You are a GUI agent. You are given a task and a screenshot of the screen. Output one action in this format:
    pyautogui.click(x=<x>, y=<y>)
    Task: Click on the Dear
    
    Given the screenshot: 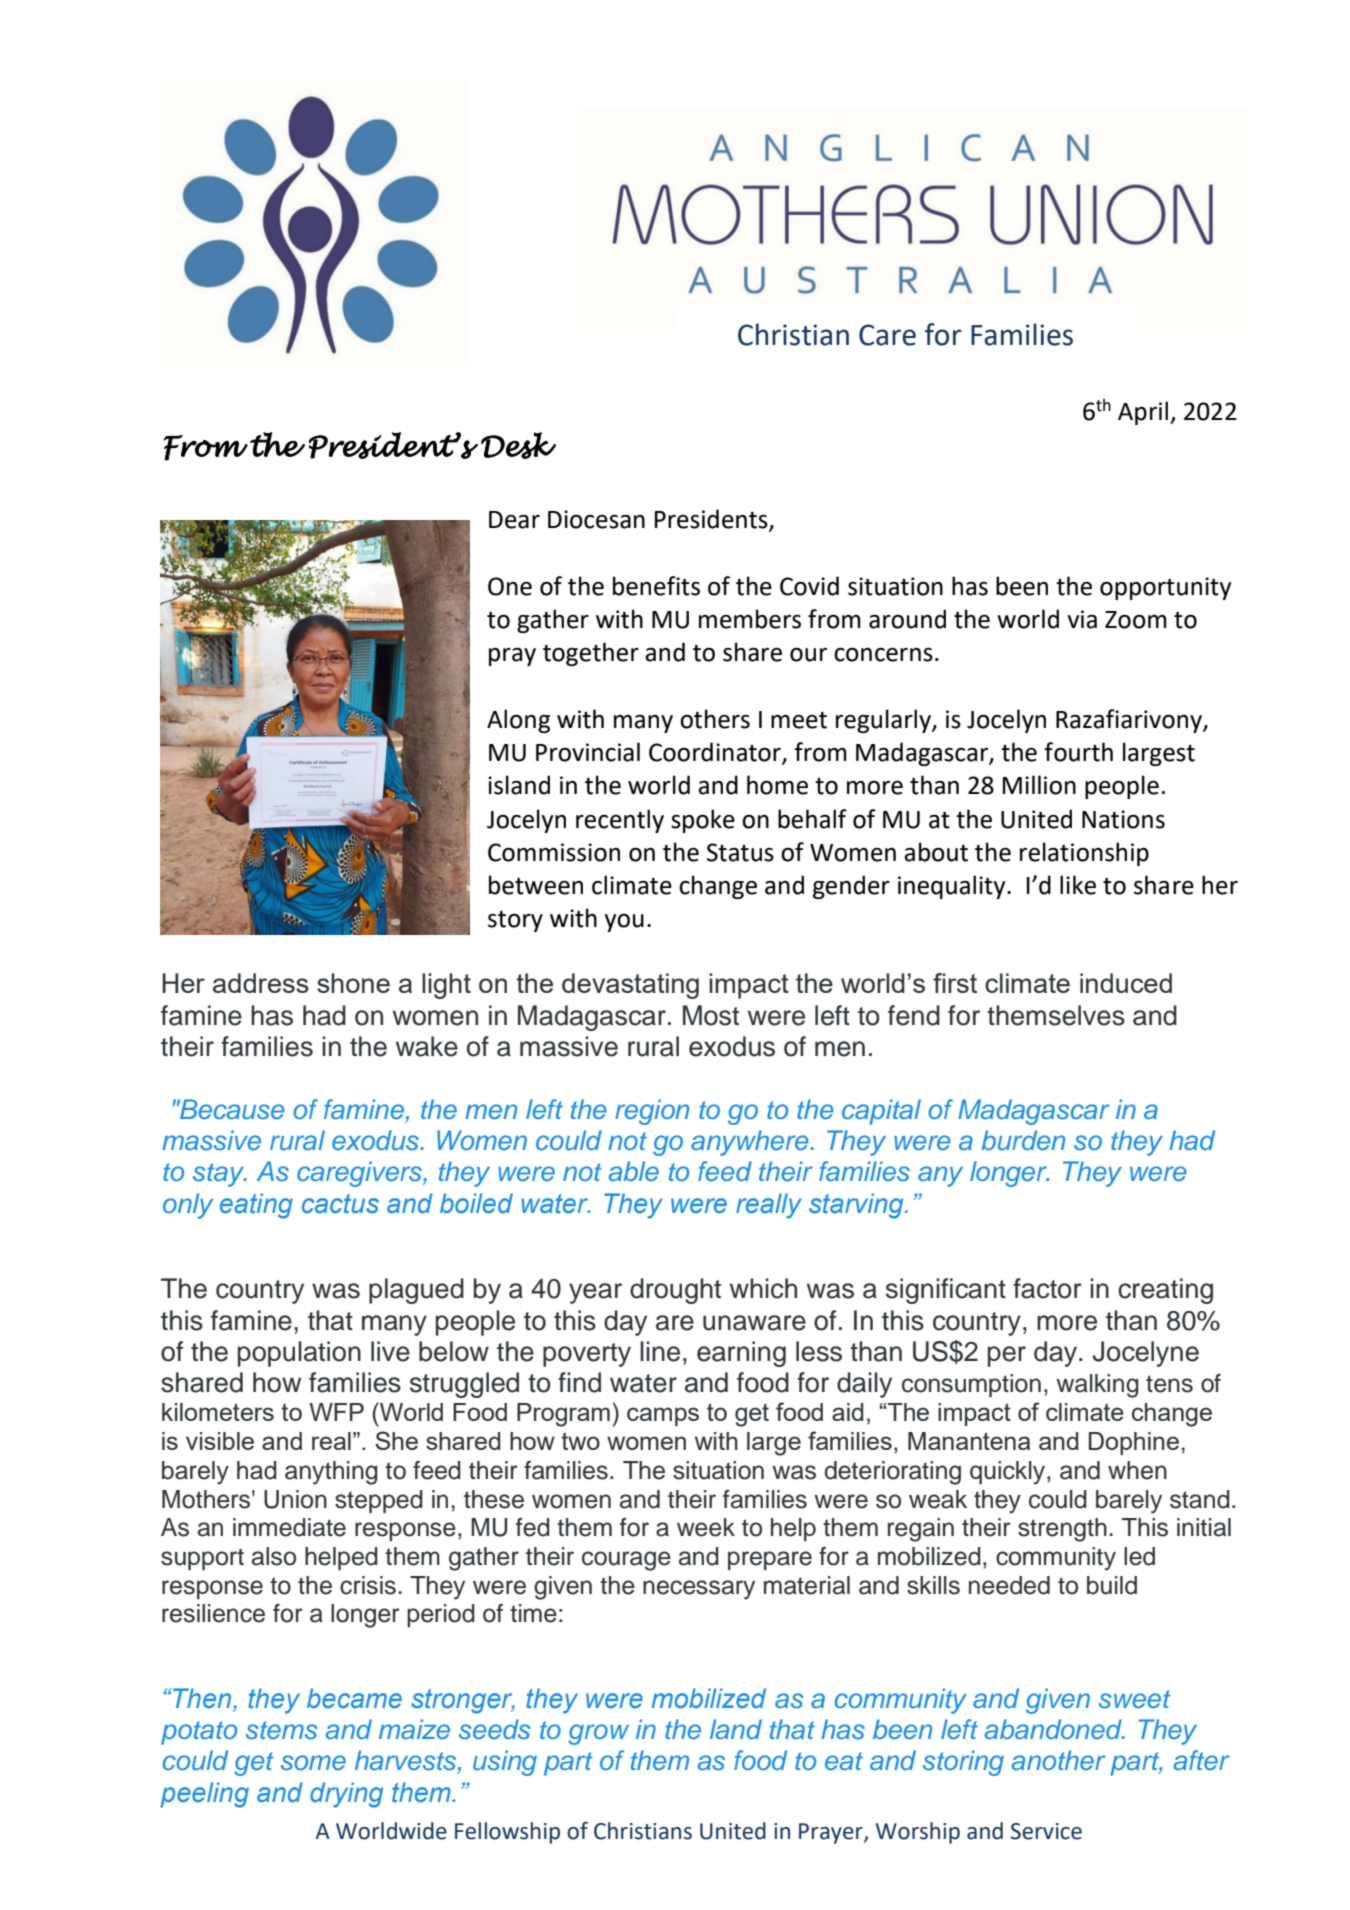 What is the action you would take?
    pyautogui.click(x=514, y=520)
